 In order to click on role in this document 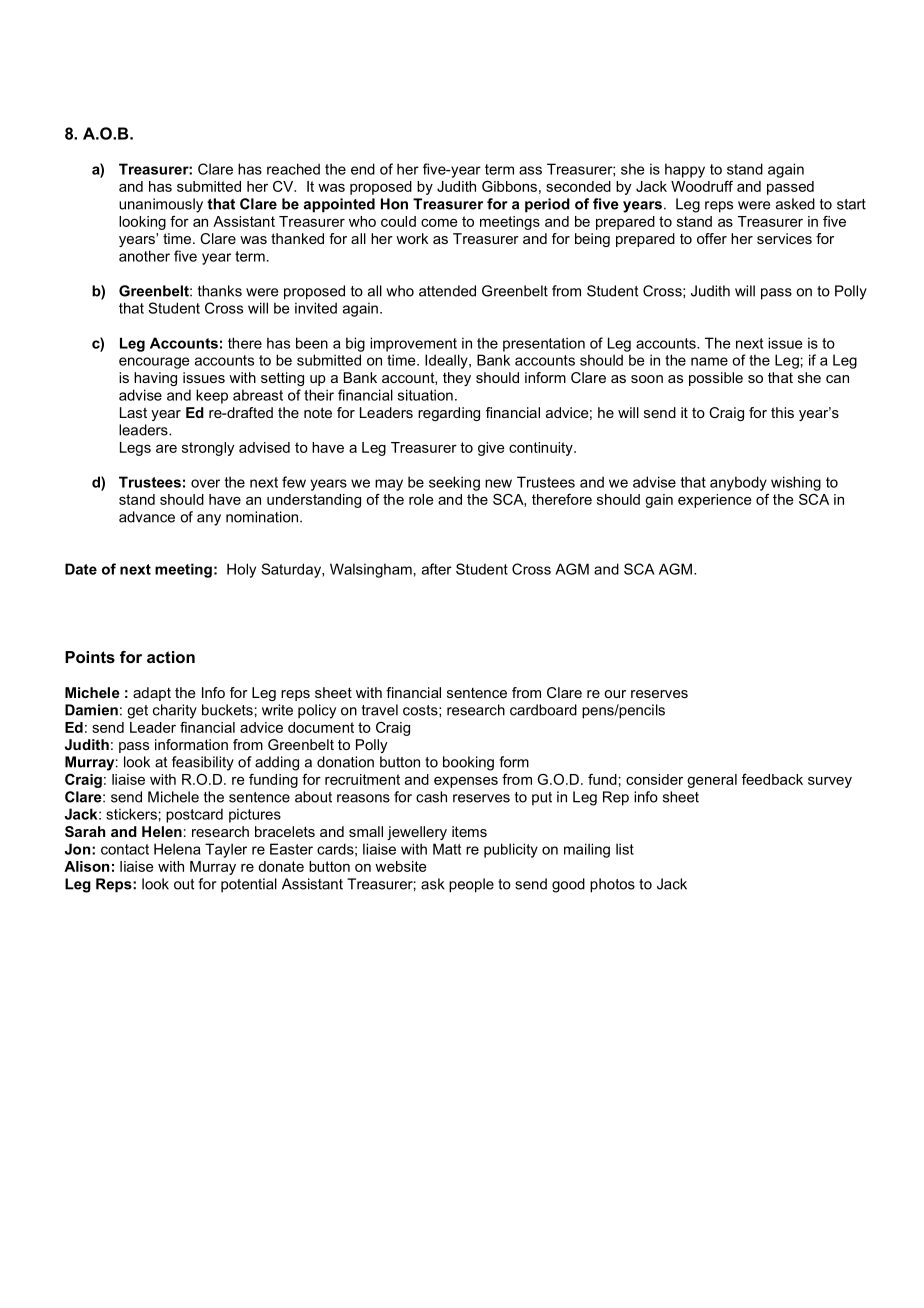, I will do `click(421, 499)`.
